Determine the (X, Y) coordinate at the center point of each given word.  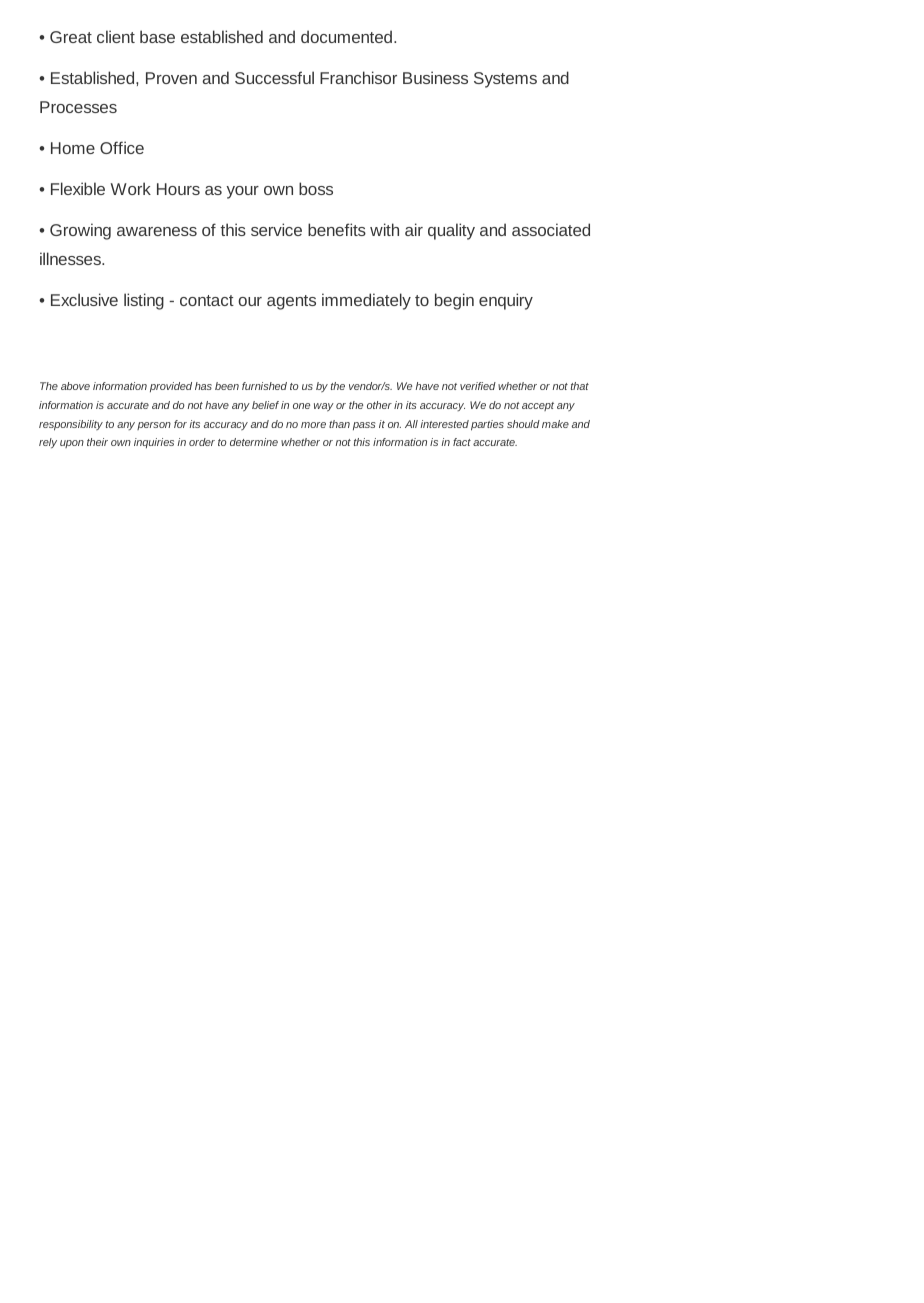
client (116, 36)
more (313, 425)
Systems (505, 80)
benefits (337, 229)
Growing (80, 231)
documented (348, 36)
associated (551, 229)
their (97, 442)
